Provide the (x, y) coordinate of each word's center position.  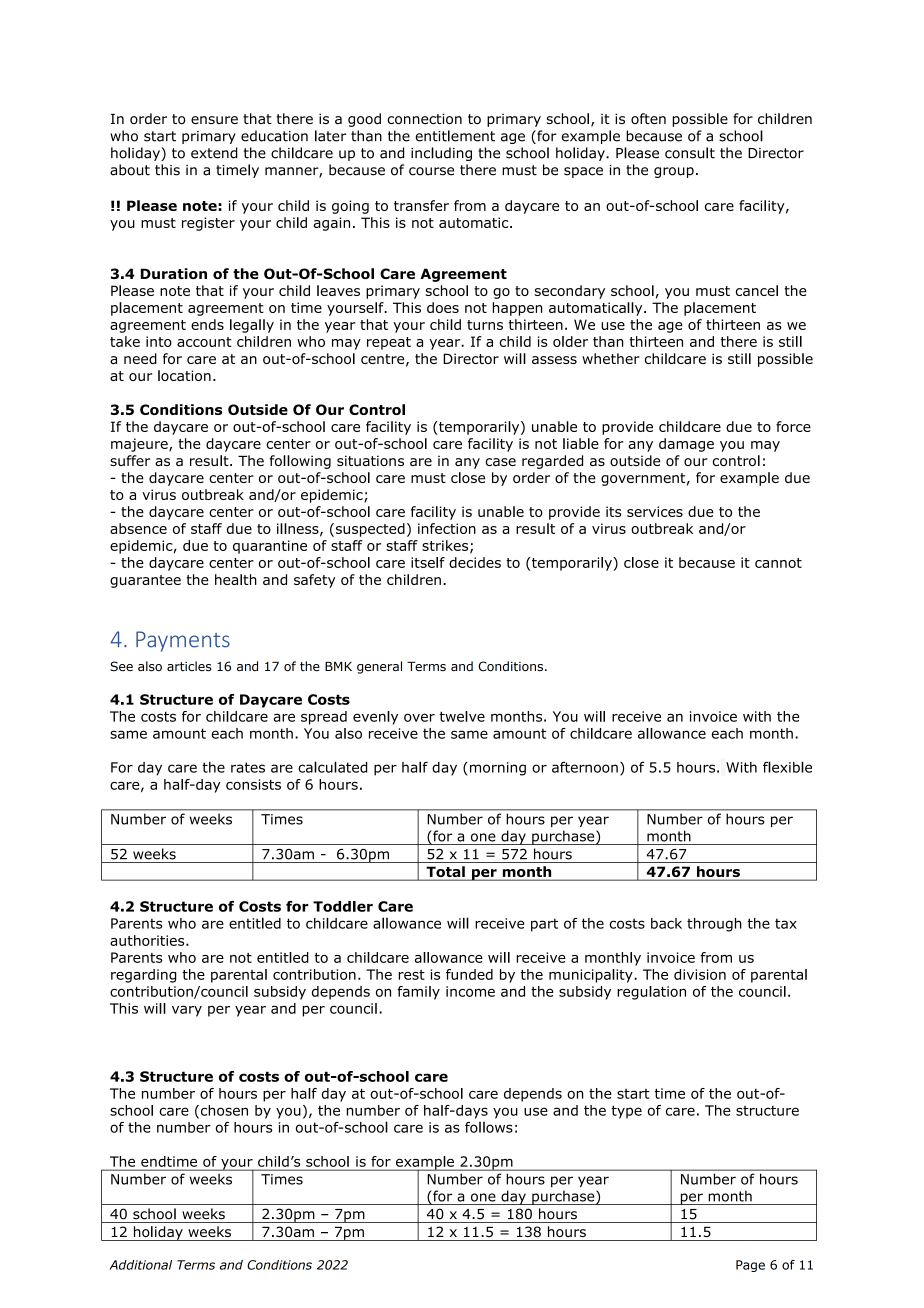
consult (690, 153)
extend (214, 153)
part (544, 925)
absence (138, 528)
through (714, 925)
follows (489, 1127)
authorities (148, 940)
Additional (140, 1265)
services (655, 511)
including (441, 154)
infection (447, 528)
